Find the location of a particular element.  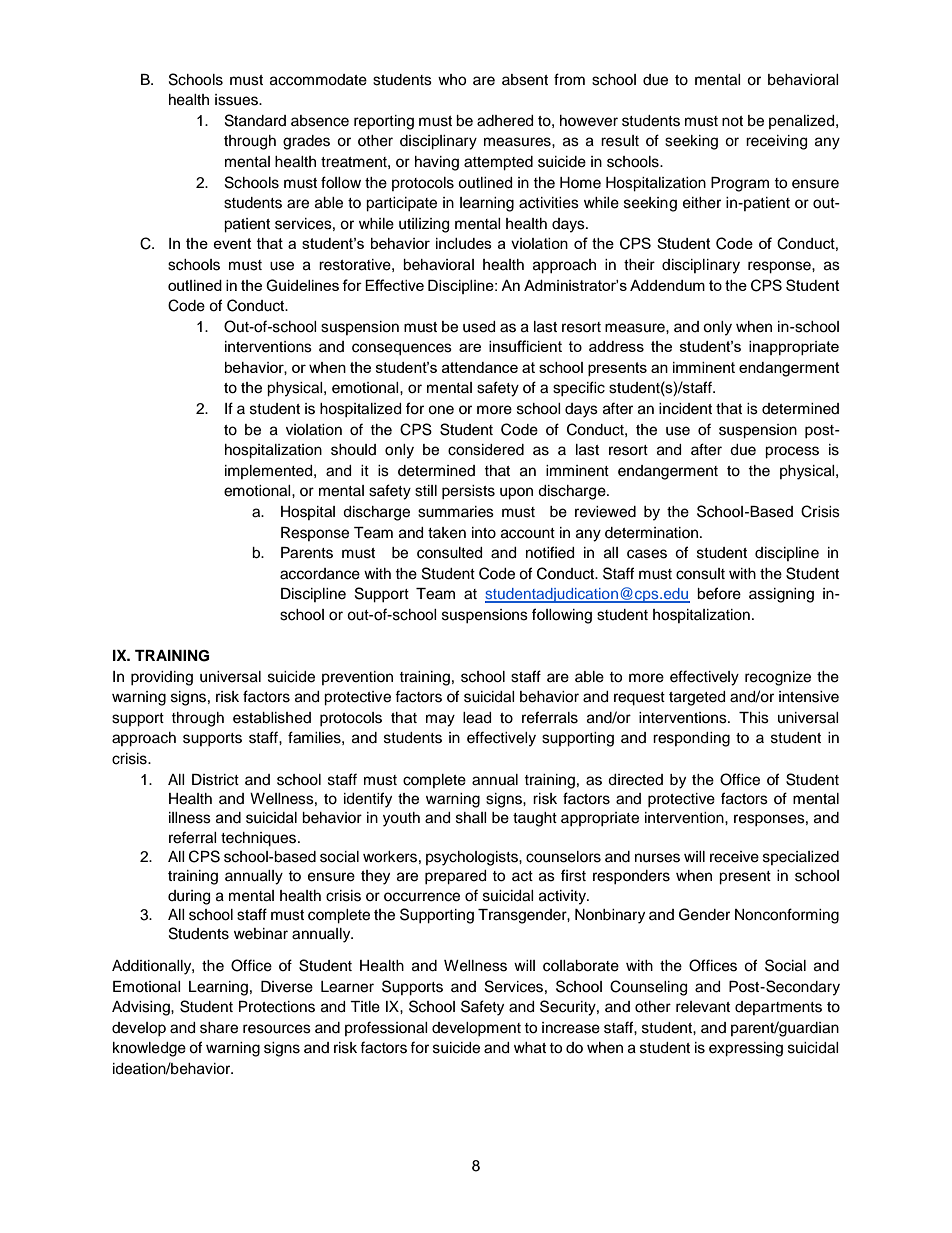

Guidelines is located at coordinates (302, 285).
